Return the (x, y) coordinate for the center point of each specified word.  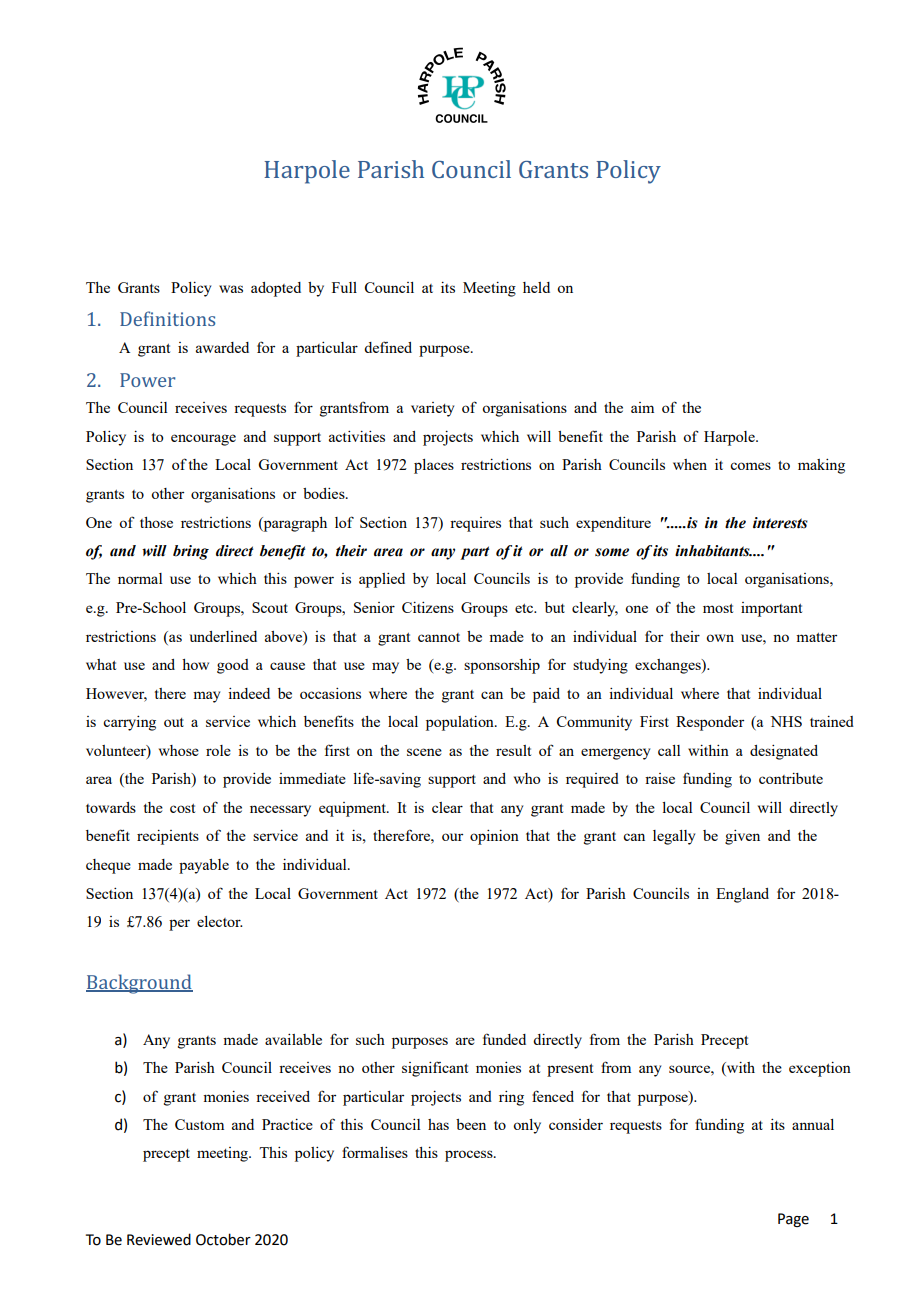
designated (784, 752)
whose (179, 750)
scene (424, 752)
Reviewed (159, 1239)
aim (642, 407)
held (536, 287)
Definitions (167, 318)
